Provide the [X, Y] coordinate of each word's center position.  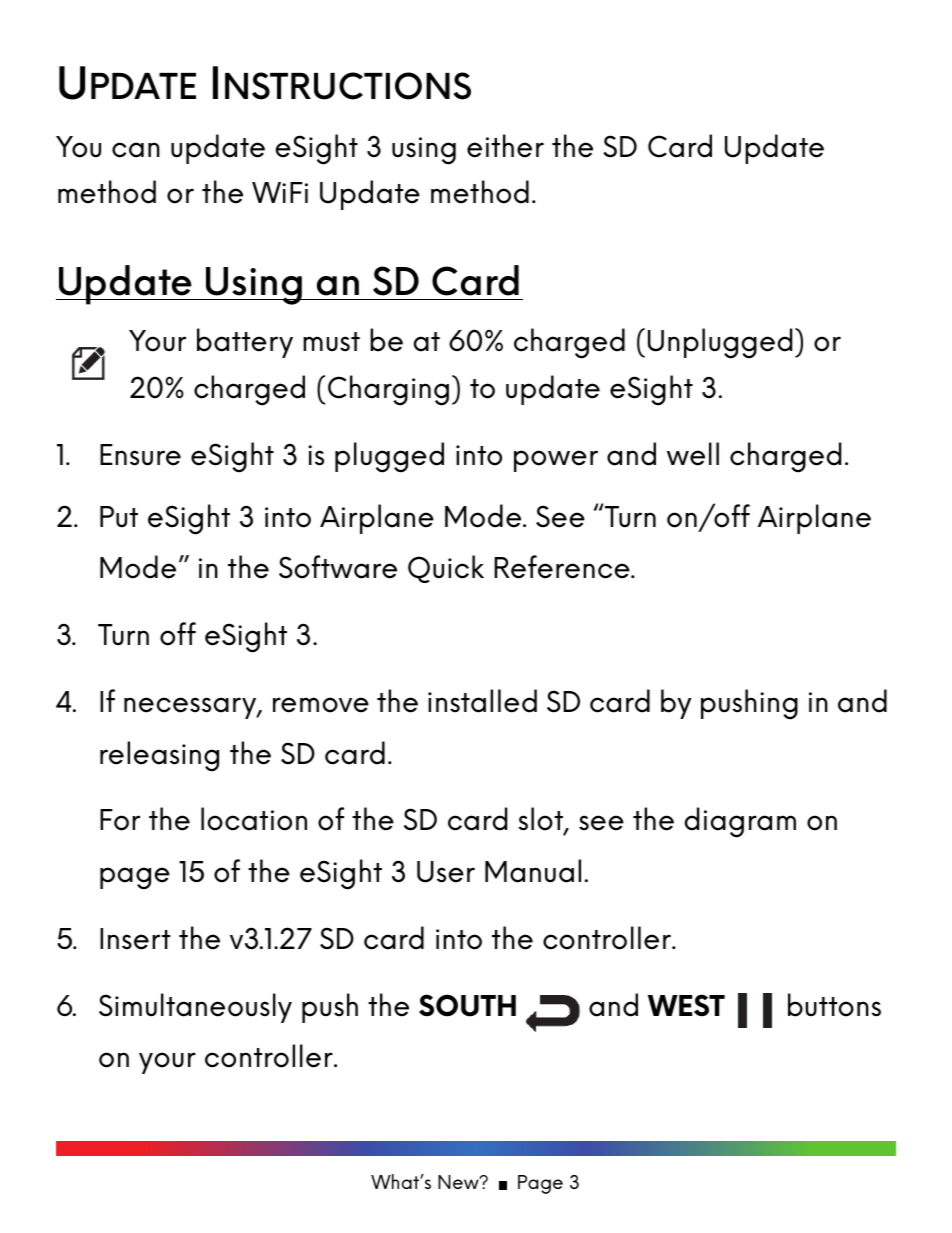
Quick [446, 569]
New [459, 1182]
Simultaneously [195, 1008]
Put [119, 517]
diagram [740, 822]
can [136, 150]
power [556, 461]
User [446, 872]
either [505, 146]
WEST [686, 1005]
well [693, 454]
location [254, 819]
